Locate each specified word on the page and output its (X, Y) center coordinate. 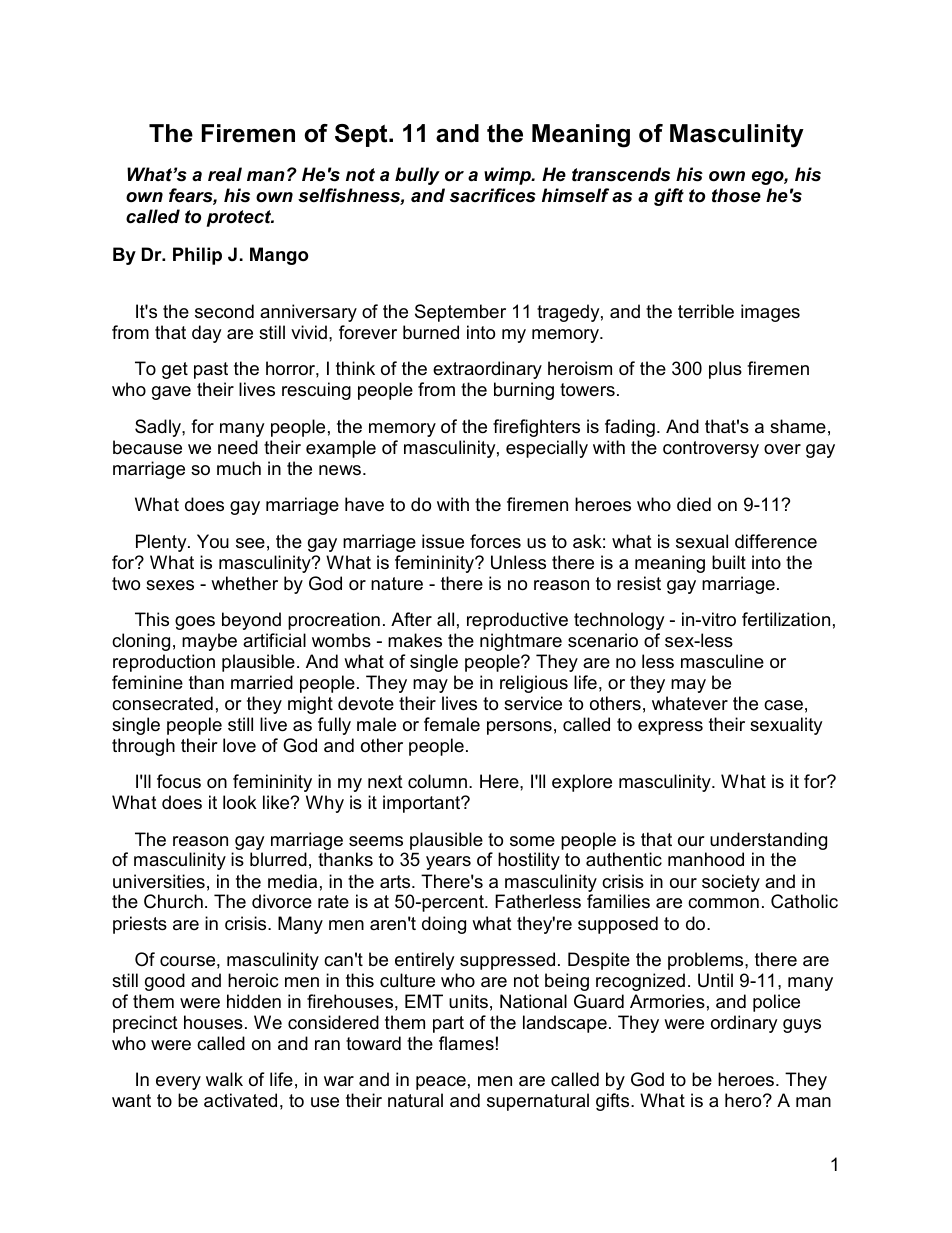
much (239, 468)
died (694, 504)
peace (441, 1083)
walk (224, 1079)
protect (240, 218)
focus (179, 781)
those (736, 195)
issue (443, 541)
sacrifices (493, 195)
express (670, 728)
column (439, 781)
